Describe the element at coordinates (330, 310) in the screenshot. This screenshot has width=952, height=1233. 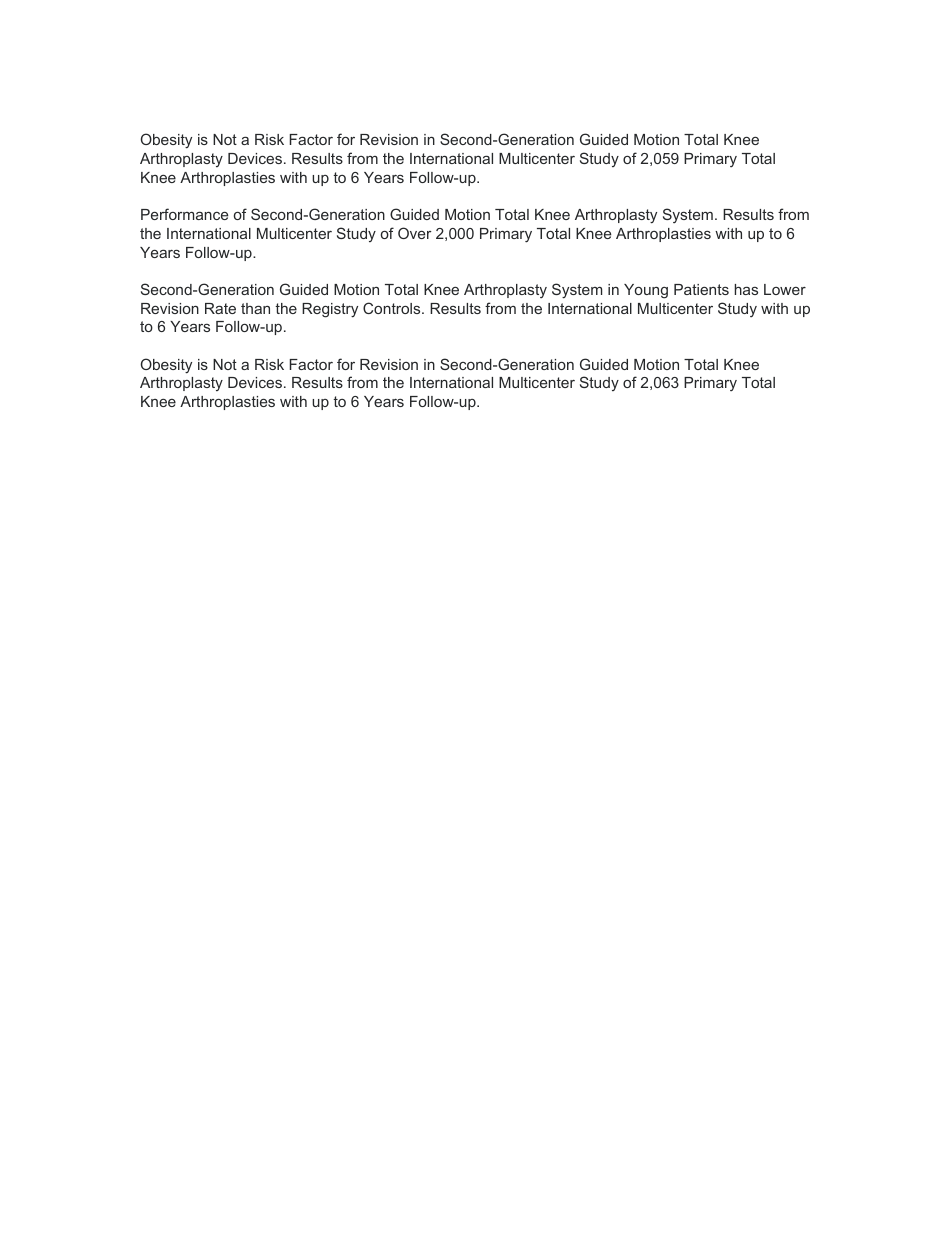
I see `Registry` at that location.
